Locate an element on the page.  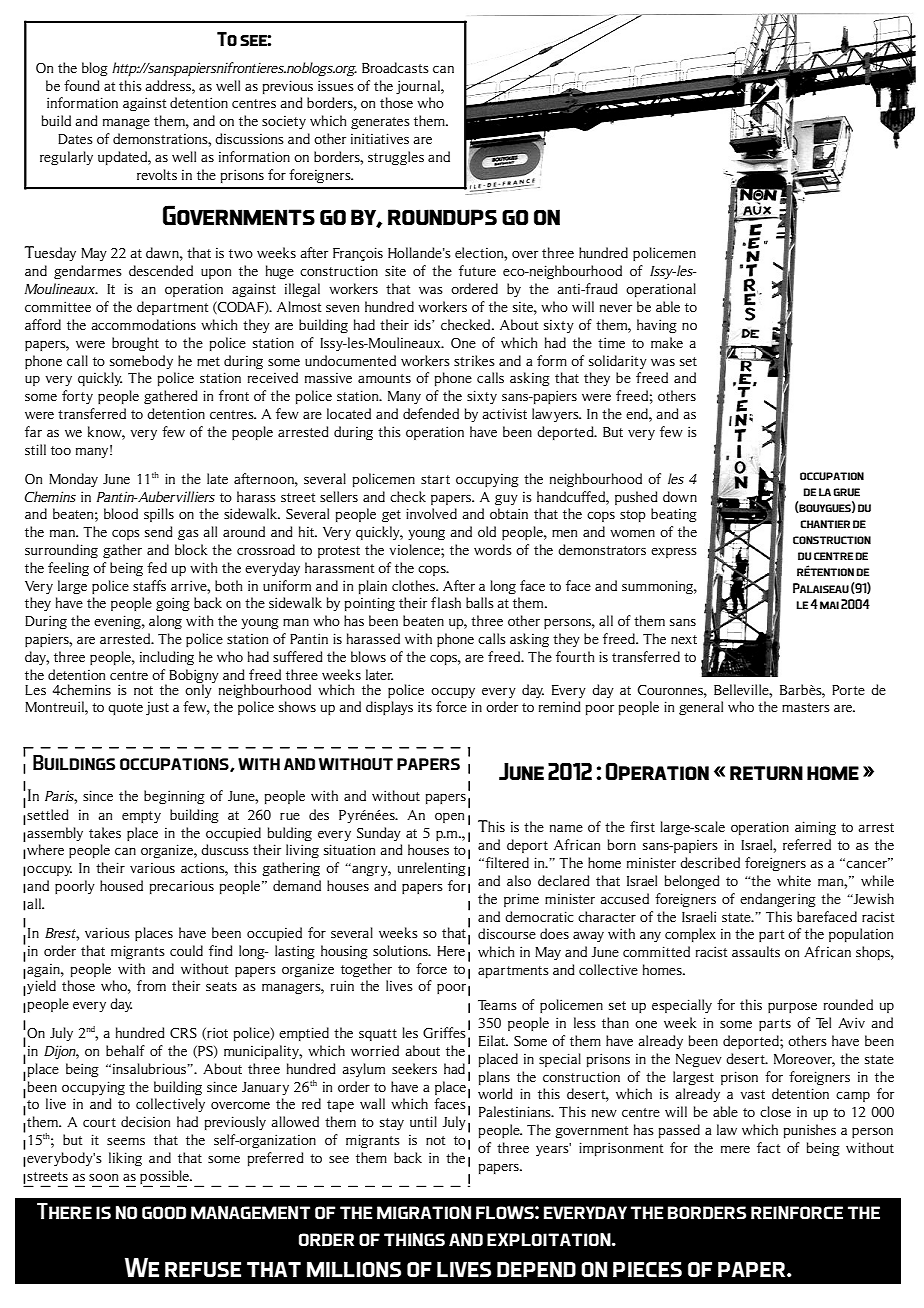
blood is located at coordinates (121, 513).
